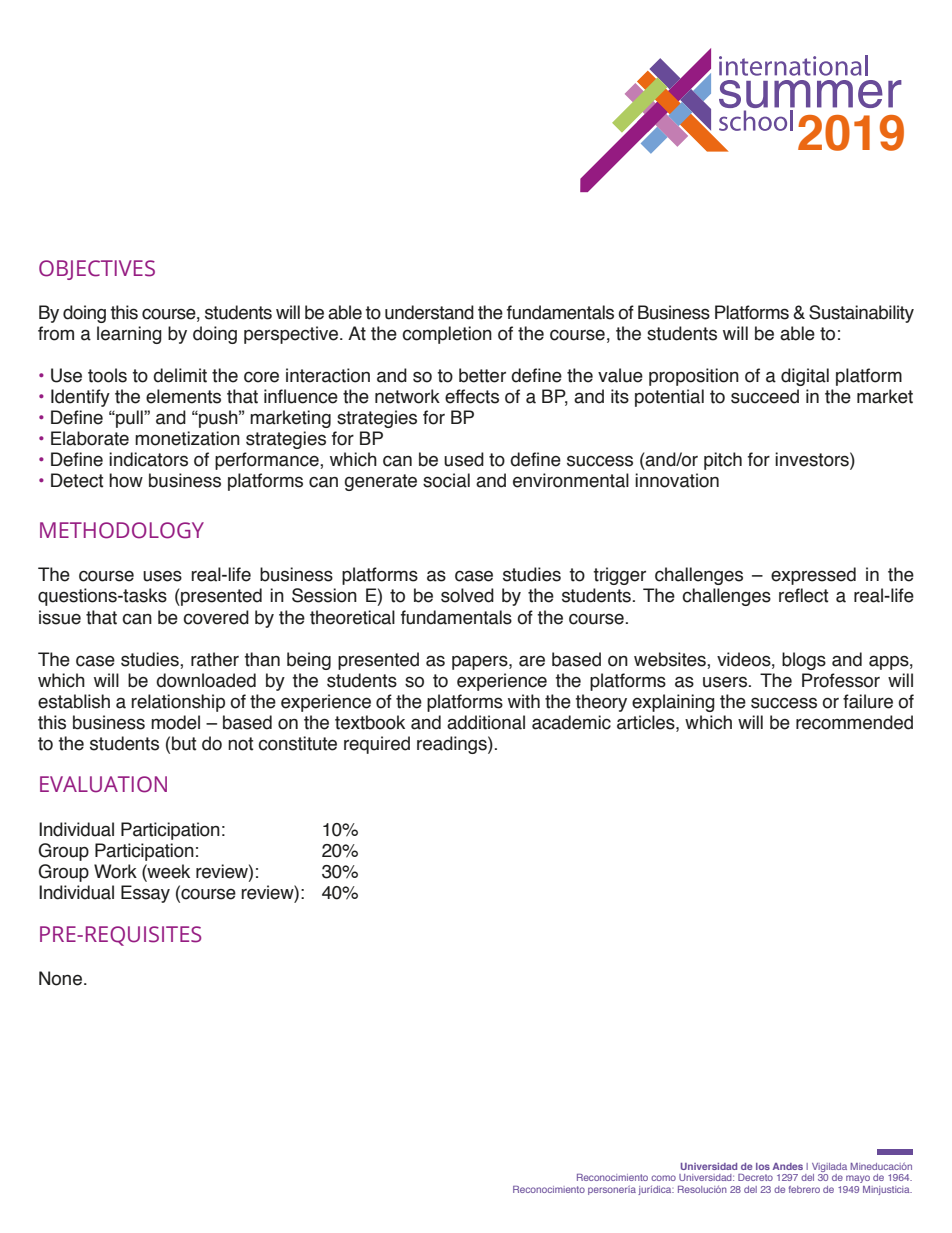 The width and height of the screenshot is (952, 1233). Describe the element at coordinates (377, 745) in the screenshot. I see `required` at that location.
